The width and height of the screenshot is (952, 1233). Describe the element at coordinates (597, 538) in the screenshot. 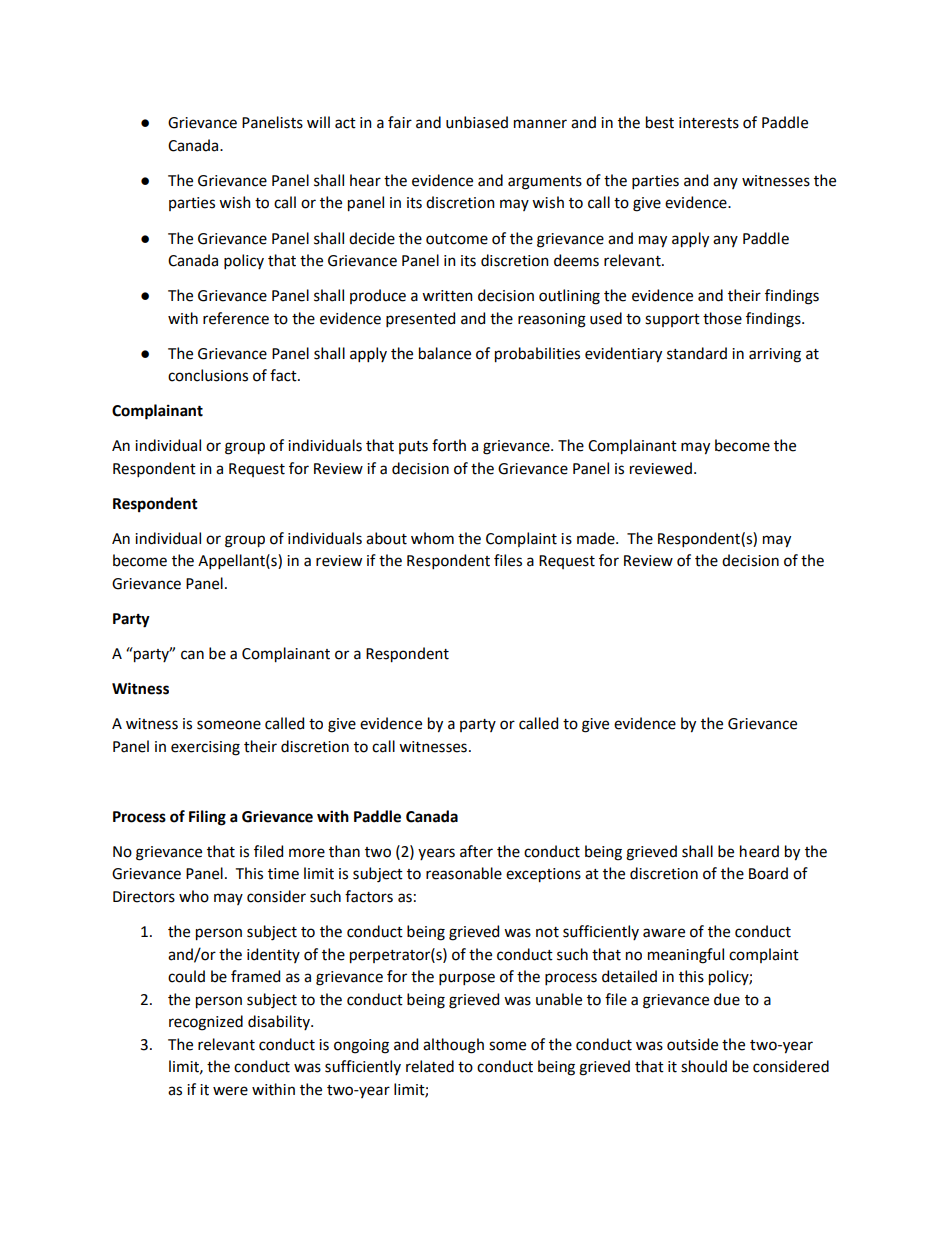

I see `made` at that location.
